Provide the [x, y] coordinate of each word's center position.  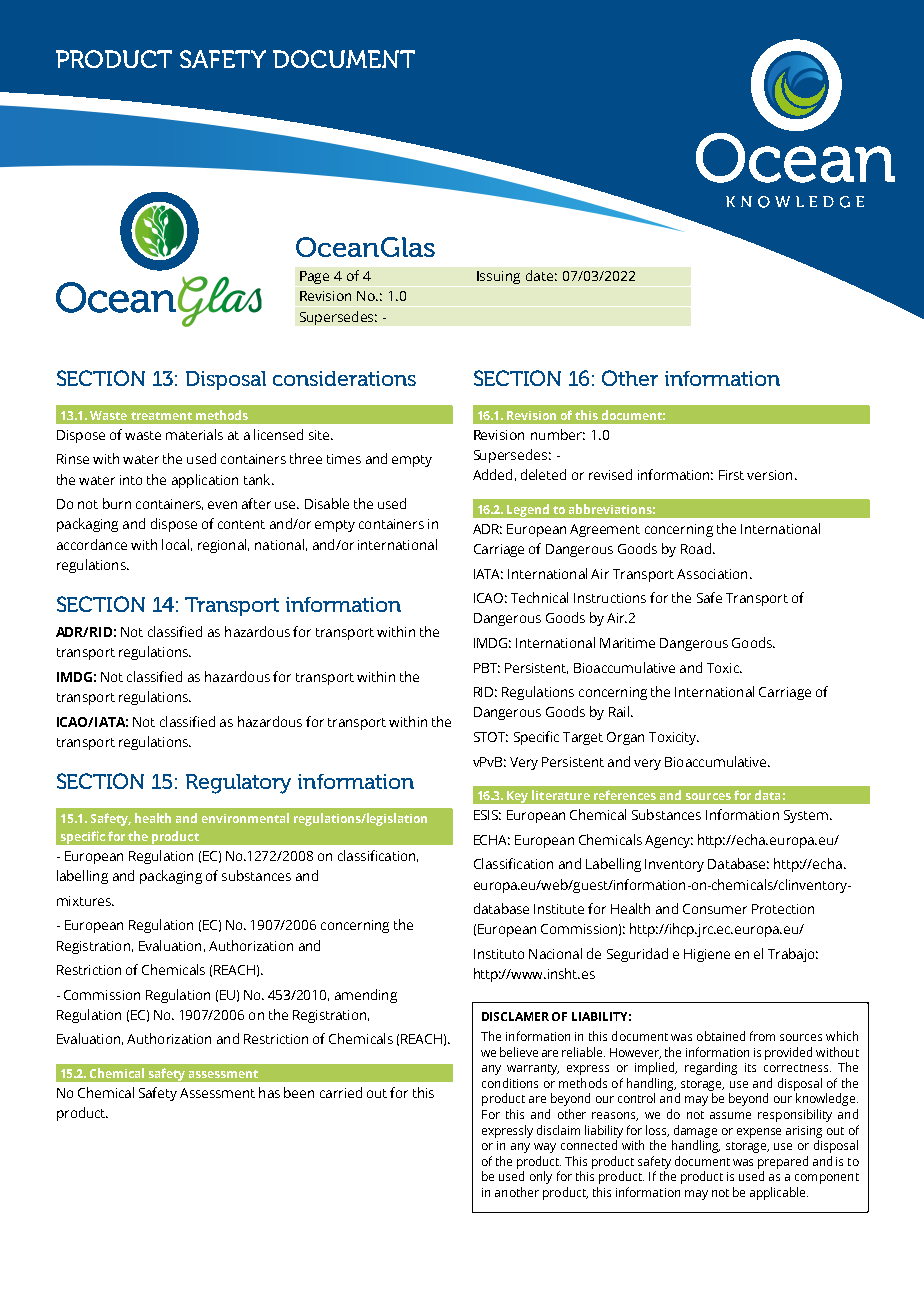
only [541, 1177]
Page [314, 277]
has [269, 1092]
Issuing [498, 277]
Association [712, 574]
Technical [539, 597]
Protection [783, 909]
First [731, 475]
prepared [783, 1162]
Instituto [499, 954]
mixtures [85, 901]
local [175, 544]
